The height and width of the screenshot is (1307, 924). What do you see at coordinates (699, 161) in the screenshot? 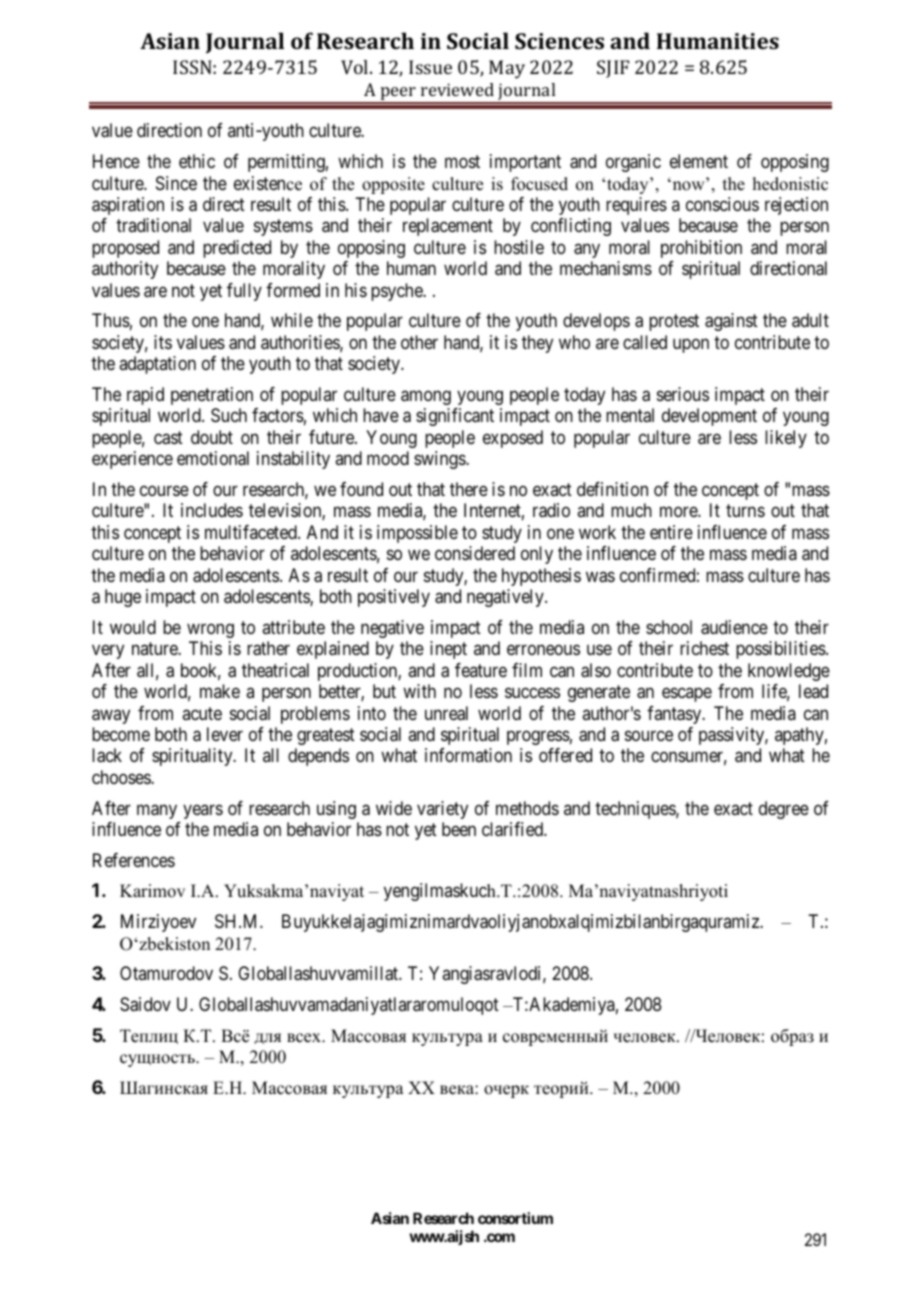
I see `element` at bounding box center [699, 161].
